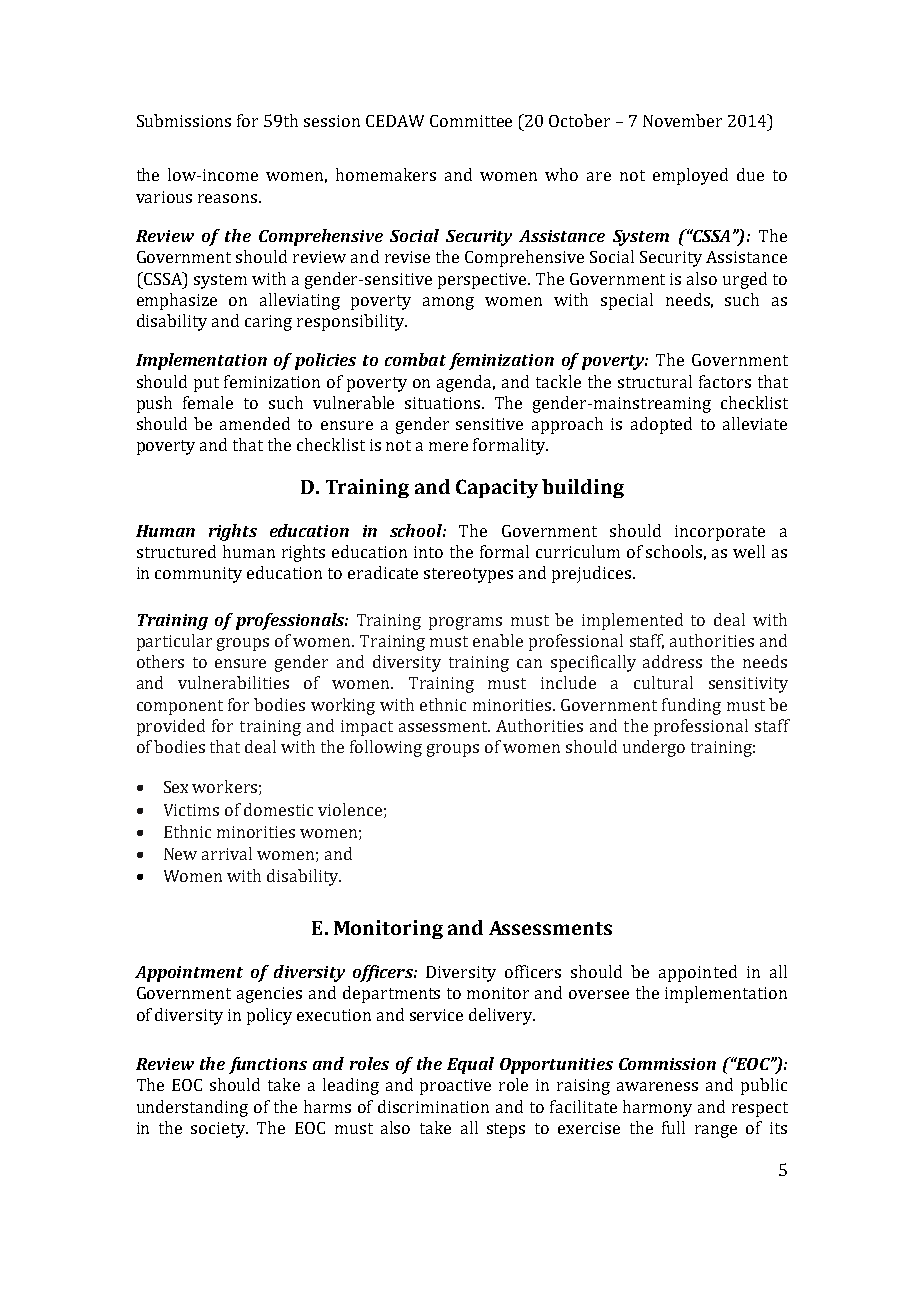 The image size is (924, 1308). Describe the element at coordinates (455, 1087) in the screenshot. I see `proactive` at that location.
